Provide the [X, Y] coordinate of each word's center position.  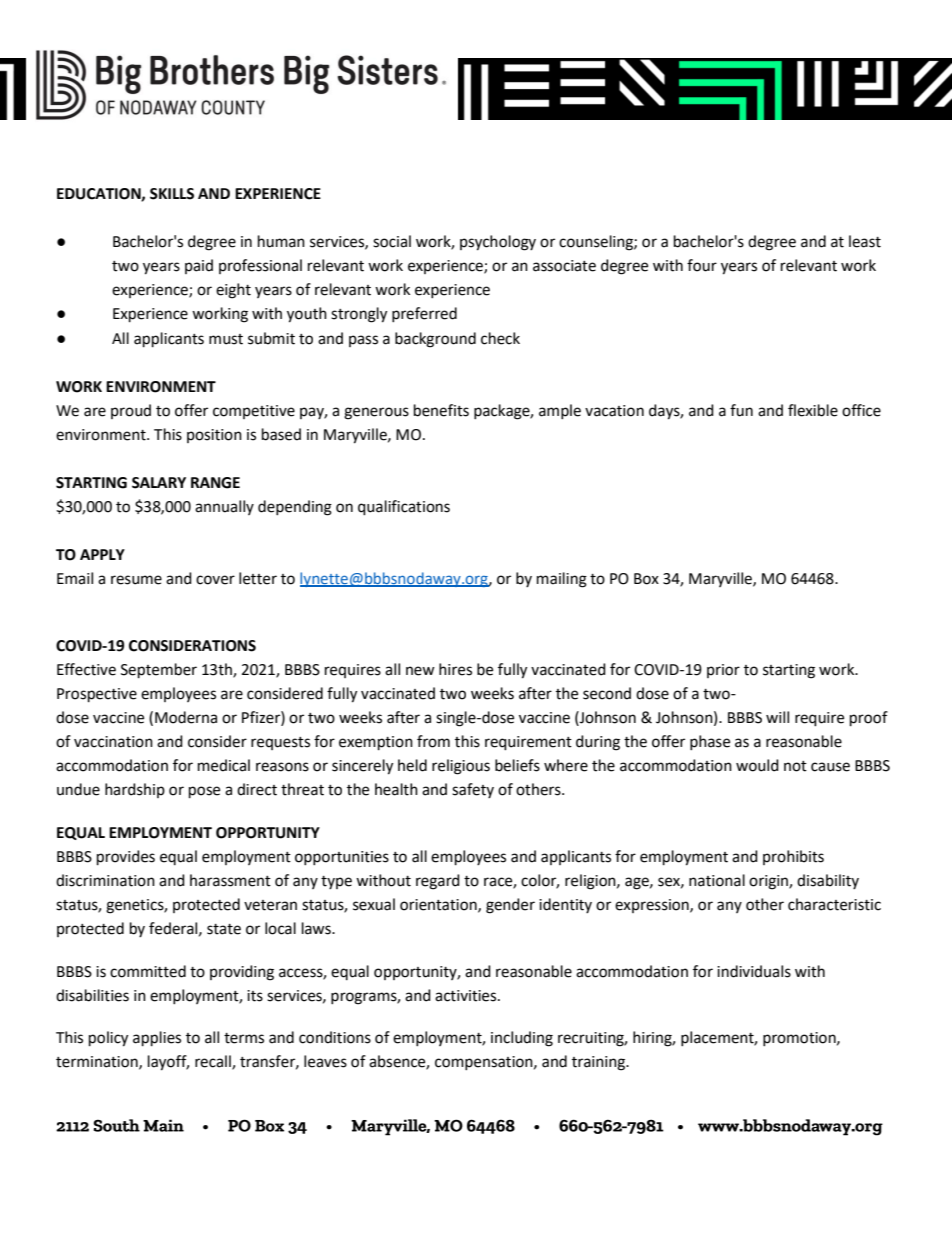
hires [455, 669]
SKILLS [172, 194]
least [865, 241]
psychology [498, 243]
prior [723, 671]
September [159, 671]
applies [157, 1039]
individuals [754, 971]
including [522, 1039]
